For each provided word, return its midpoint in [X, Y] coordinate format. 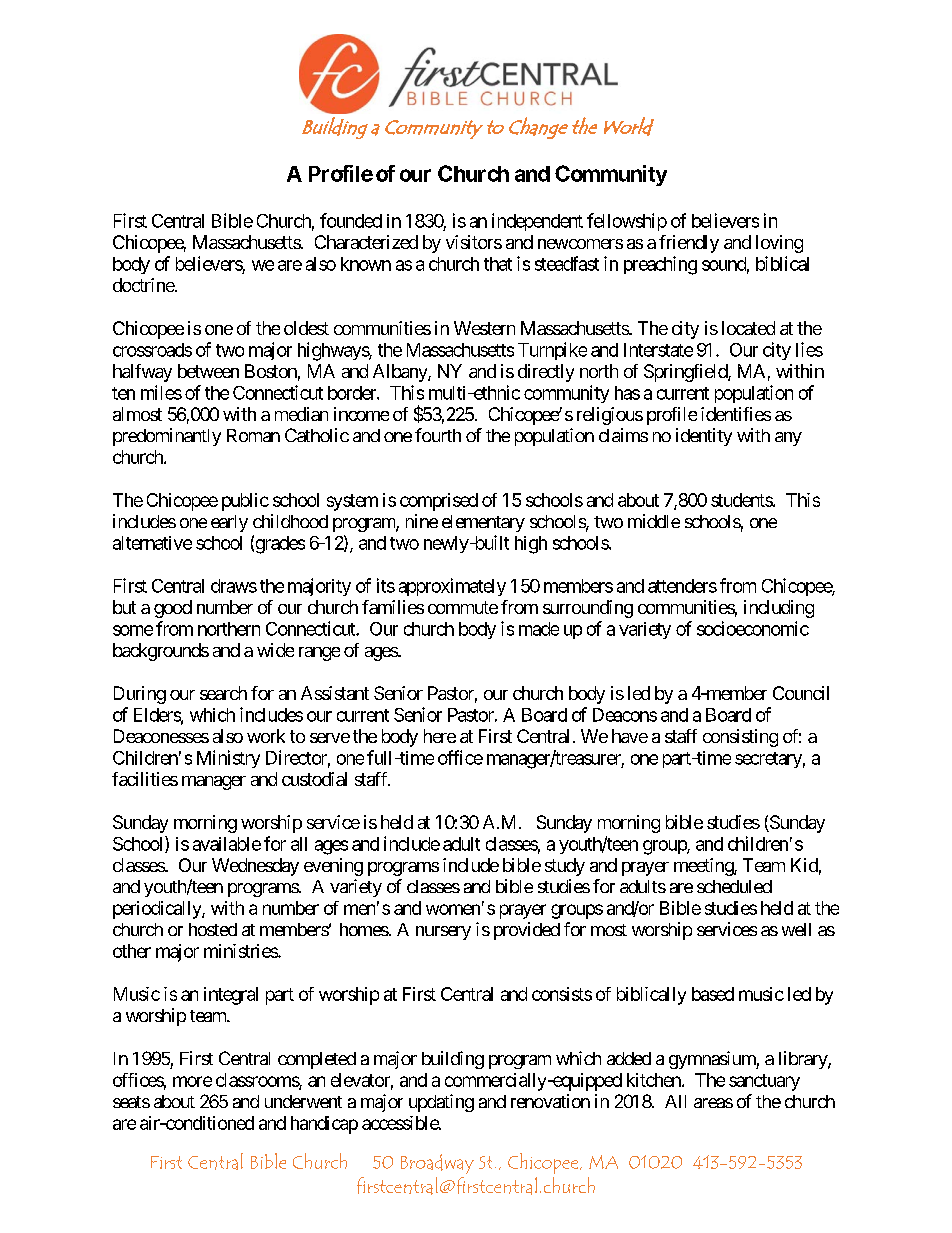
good [173, 609]
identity [704, 437]
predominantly [167, 437]
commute [463, 607]
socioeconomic [753, 628]
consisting [740, 738]
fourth [438, 435]
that [498, 264]
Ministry [228, 759]
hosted [213, 929]
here [440, 736]
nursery [443, 933]
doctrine [144, 285]
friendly [689, 244]
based [713, 994]
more [192, 1081]
